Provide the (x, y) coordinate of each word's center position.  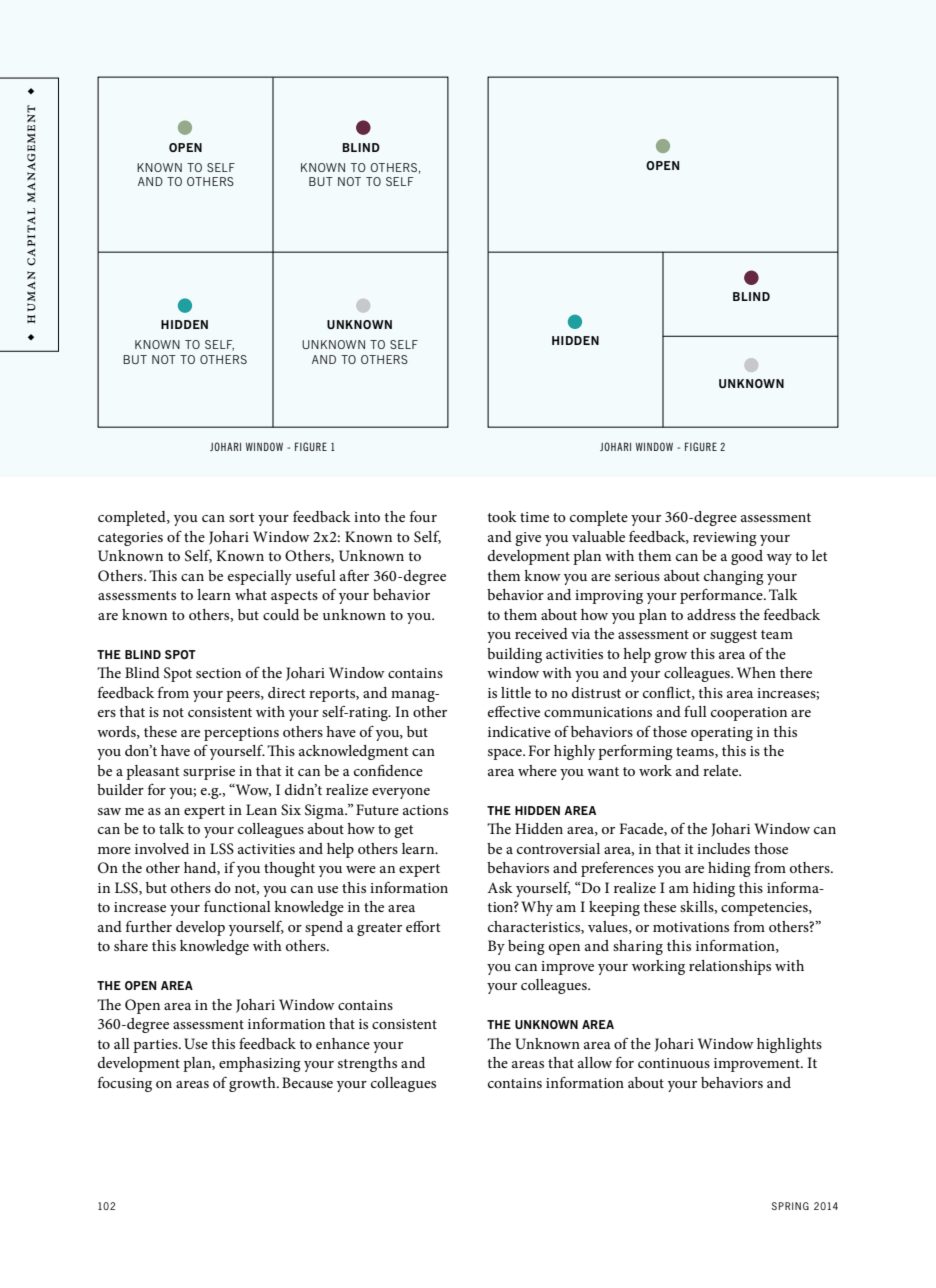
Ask (500, 887)
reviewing (725, 539)
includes (723, 848)
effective (514, 711)
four (423, 516)
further (149, 926)
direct (287, 692)
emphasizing (260, 1064)
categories (130, 539)
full (695, 711)
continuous (674, 1063)
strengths (367, 1064)
